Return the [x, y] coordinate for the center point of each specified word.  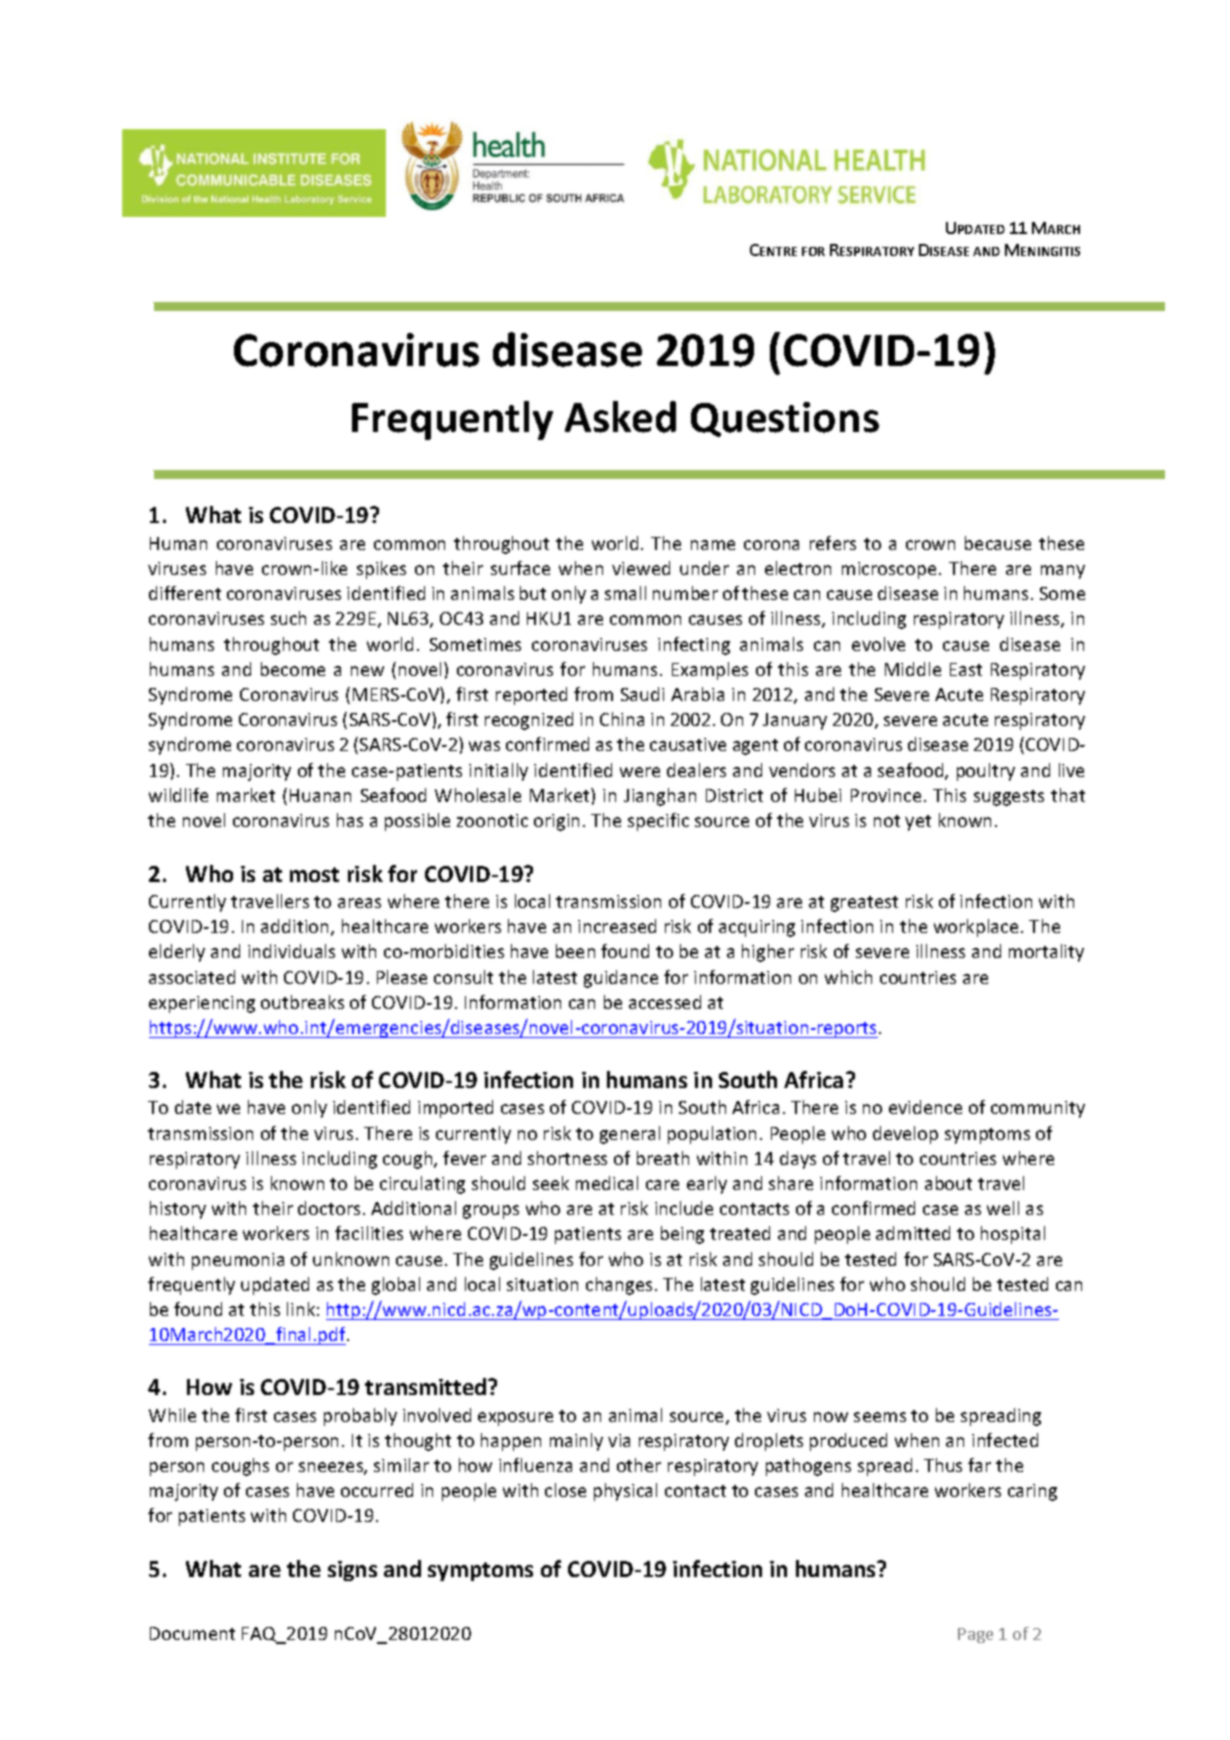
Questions [785, 419]
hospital [1013, 1235]
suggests [1009, 798]
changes [619, 1286]
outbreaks [302, 1002]
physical [625, 1492]
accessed [665, 1002]
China [622, 719]
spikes [381, 570]
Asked [620, 417]
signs [352, 1571]
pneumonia [238, 1261]
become [293, 669]
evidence [925, 1107]
